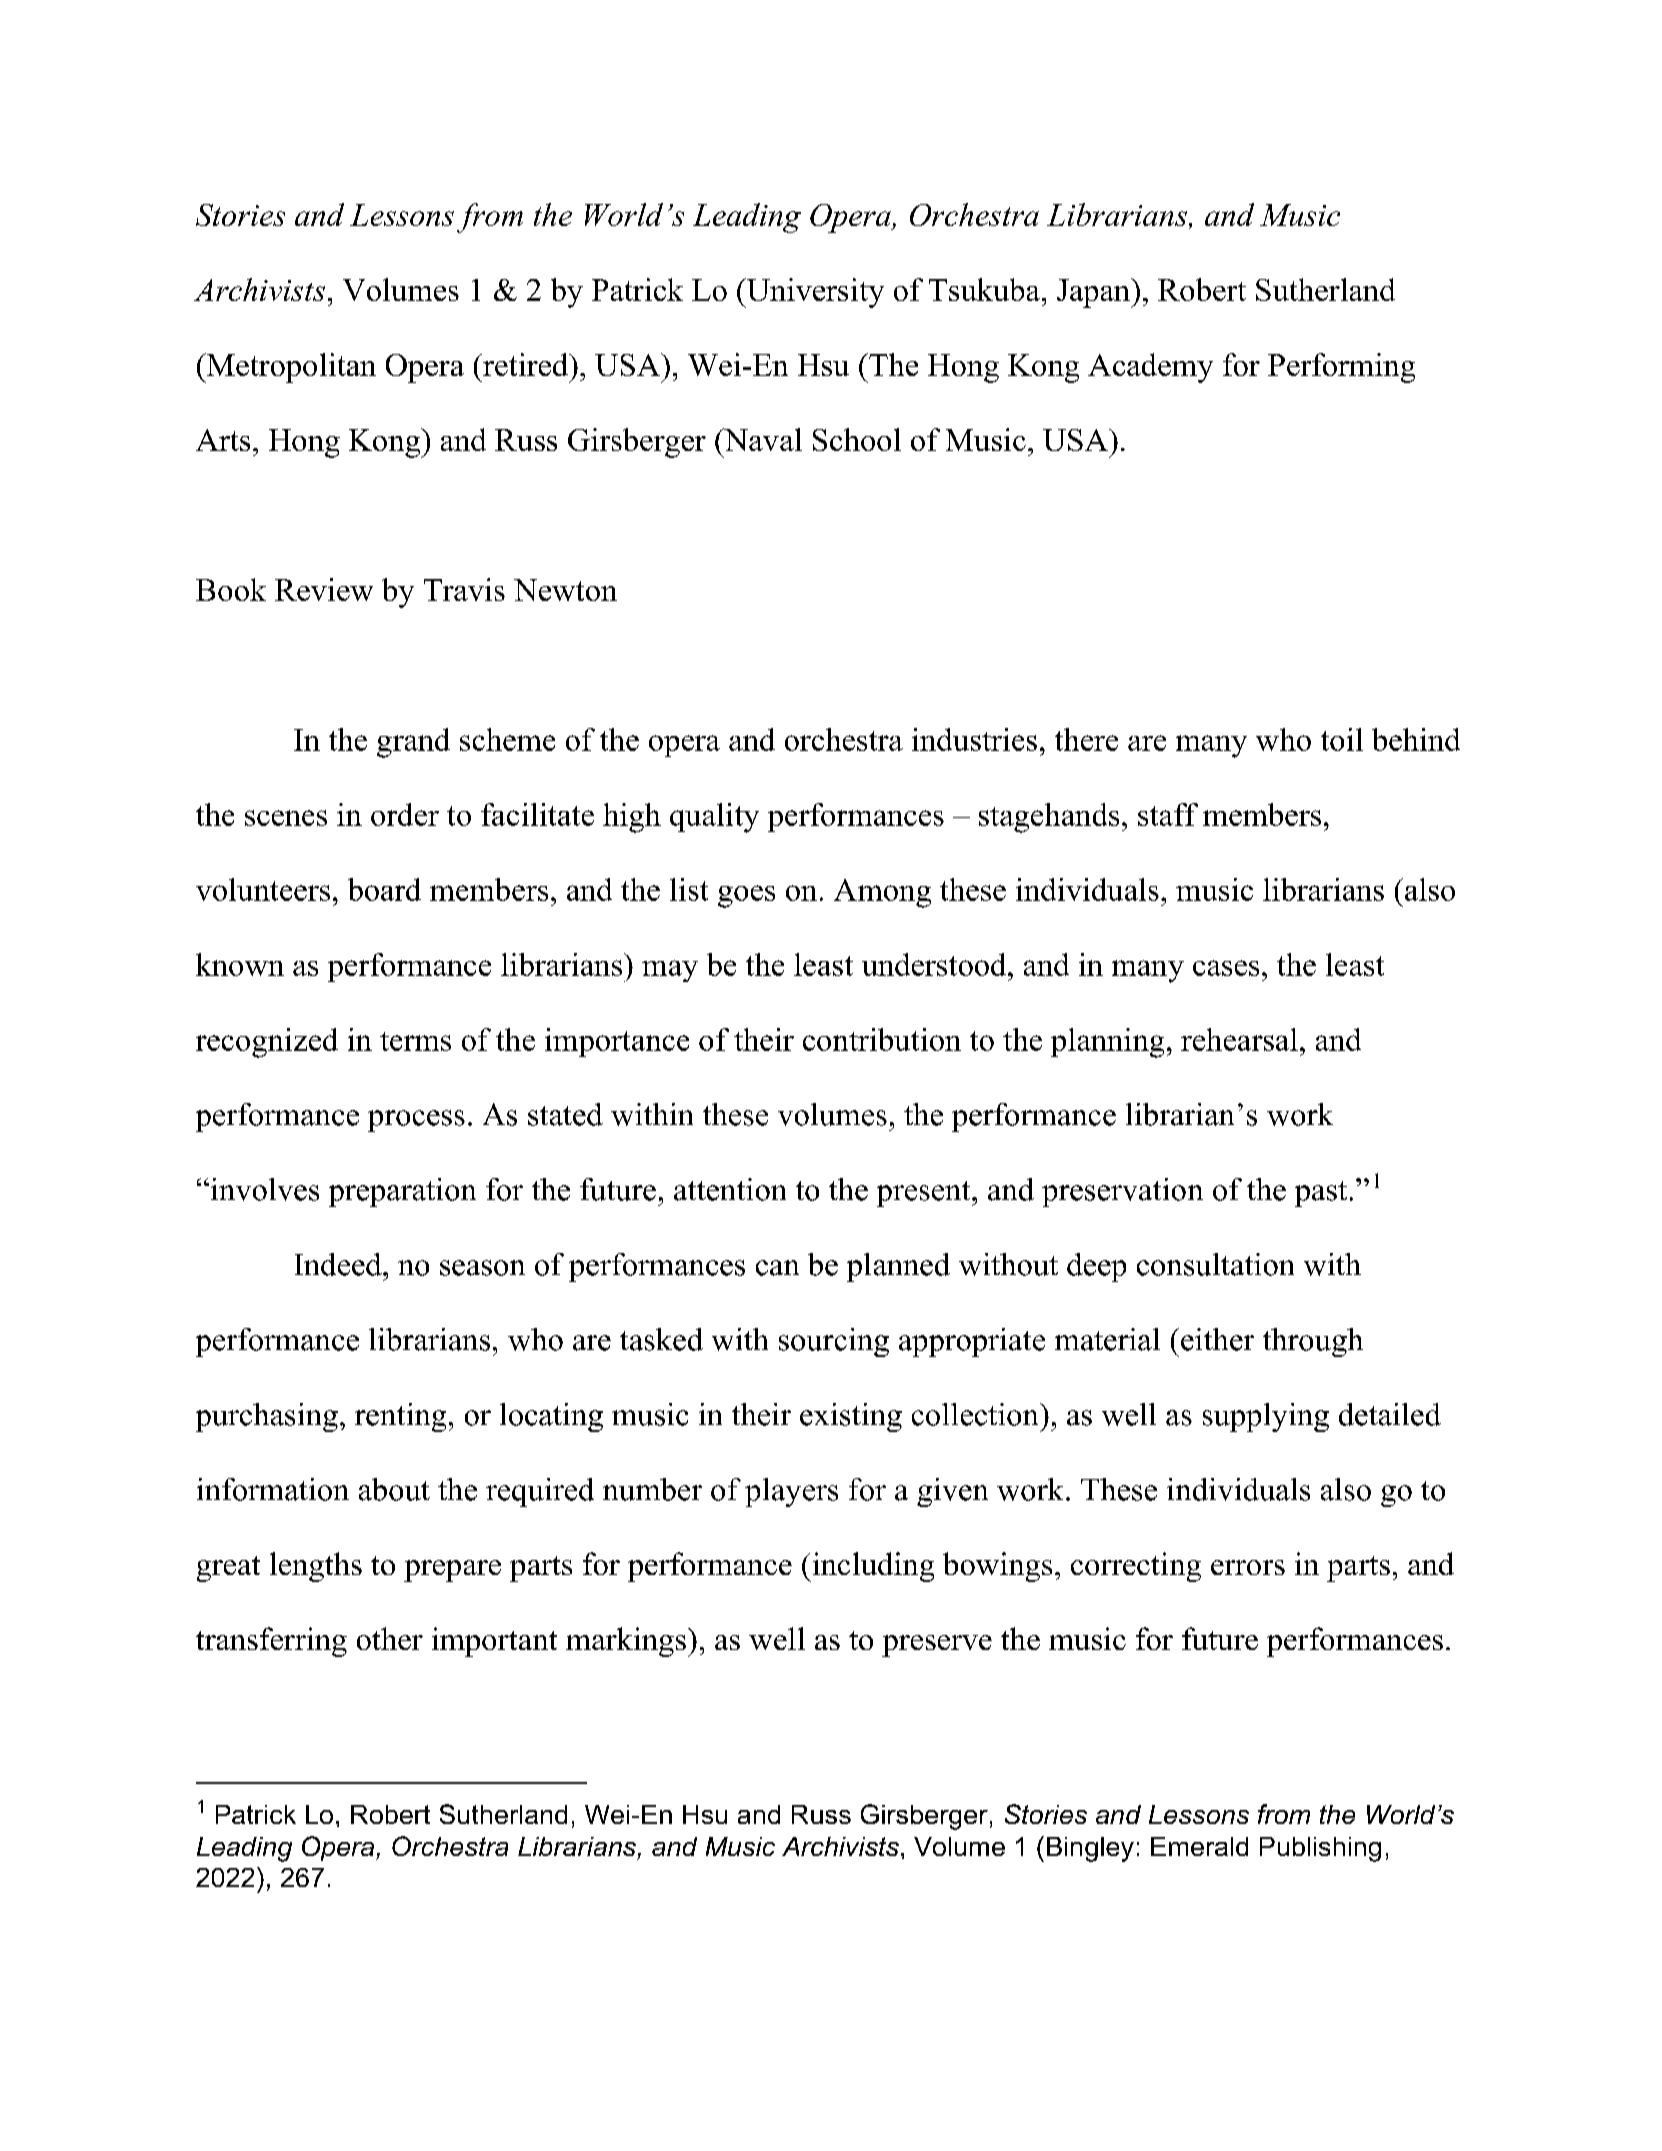 This page has width=1662, height=2151. Describe the element at coordinates (390, 1638) in the page. I see `other` at that location.
